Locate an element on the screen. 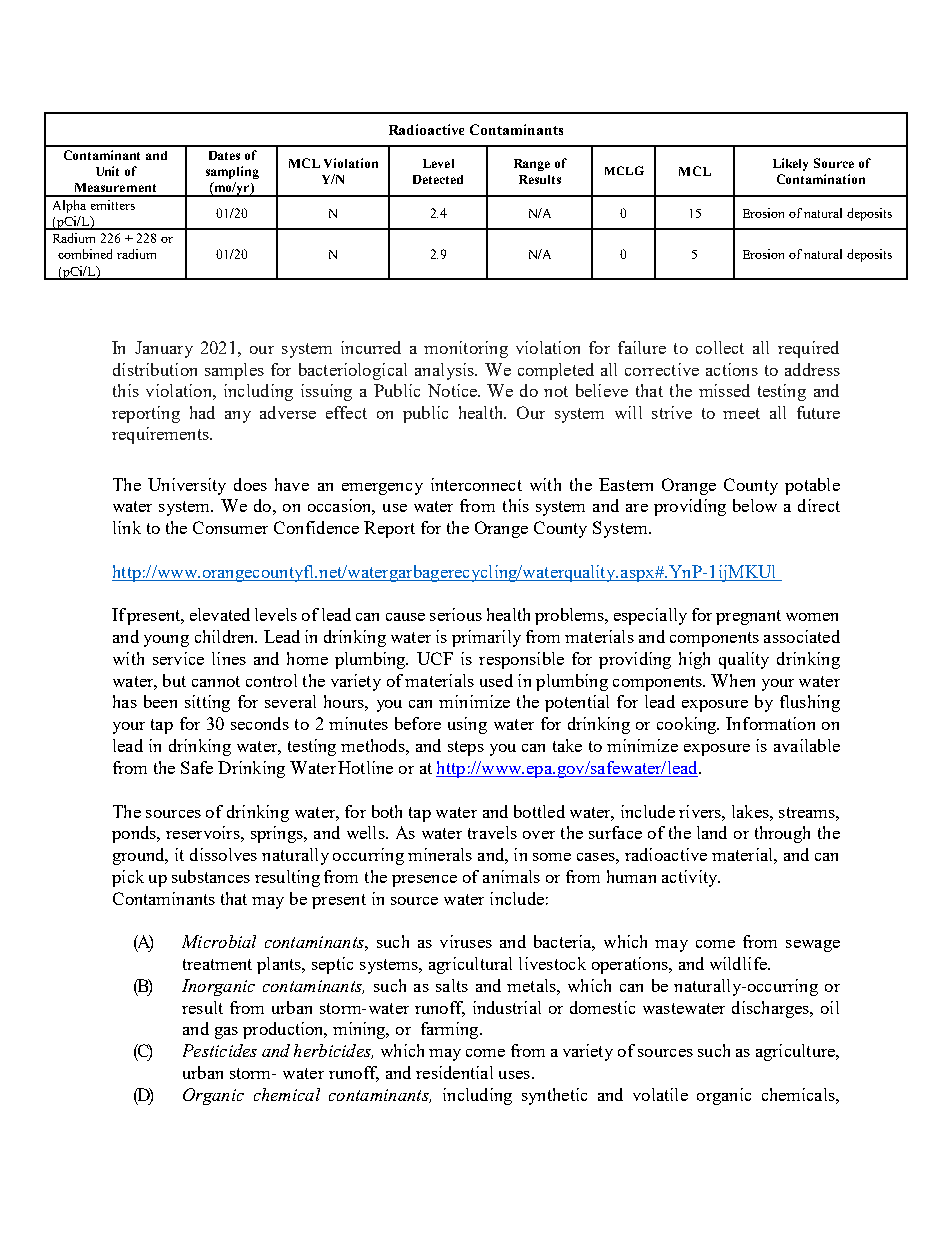  young is located at coordinates (166, 641).
